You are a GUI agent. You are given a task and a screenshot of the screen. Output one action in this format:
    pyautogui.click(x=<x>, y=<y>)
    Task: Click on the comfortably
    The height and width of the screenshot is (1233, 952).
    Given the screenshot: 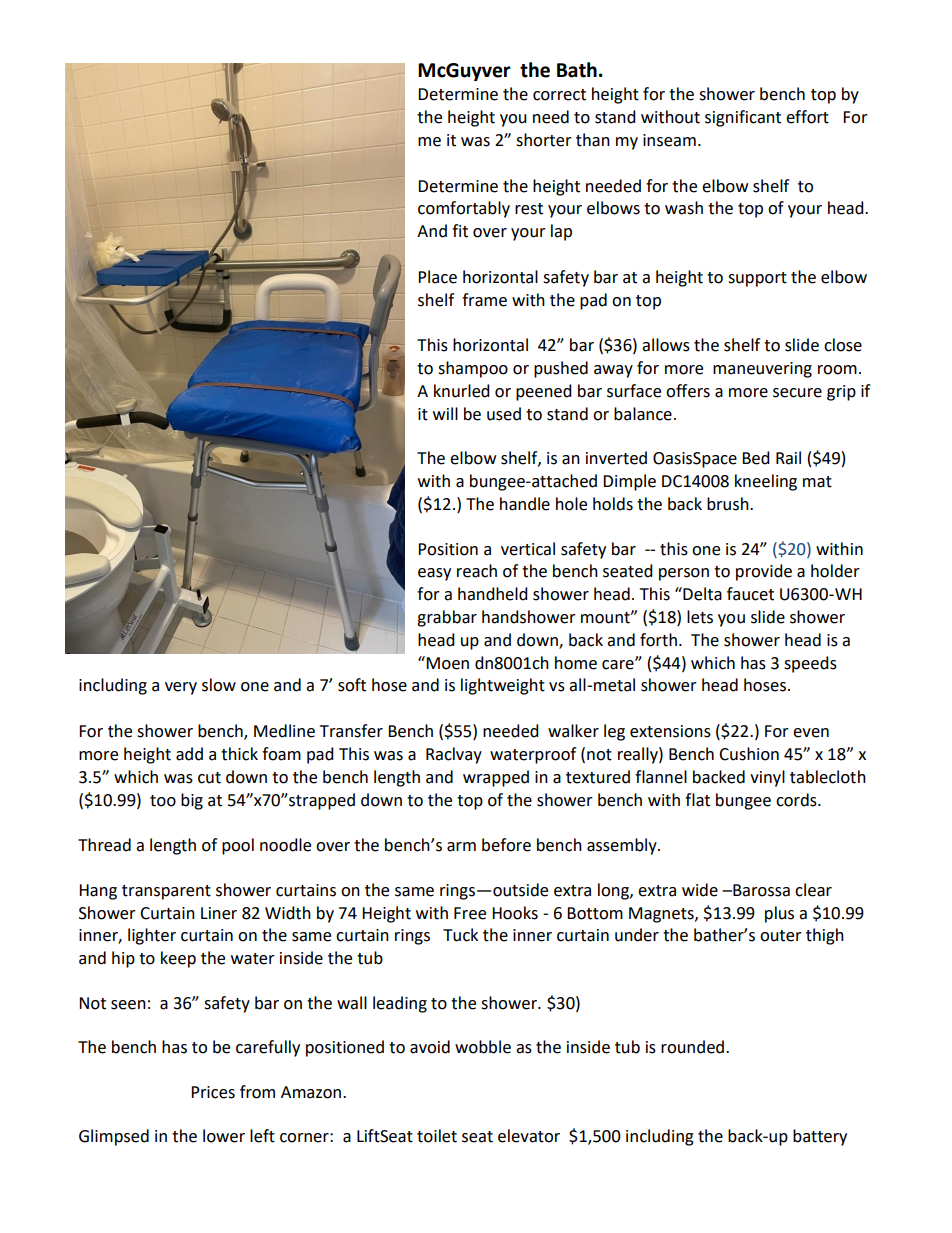 What is the action you would take?
    pyautogui.click(x=464, y=209)
